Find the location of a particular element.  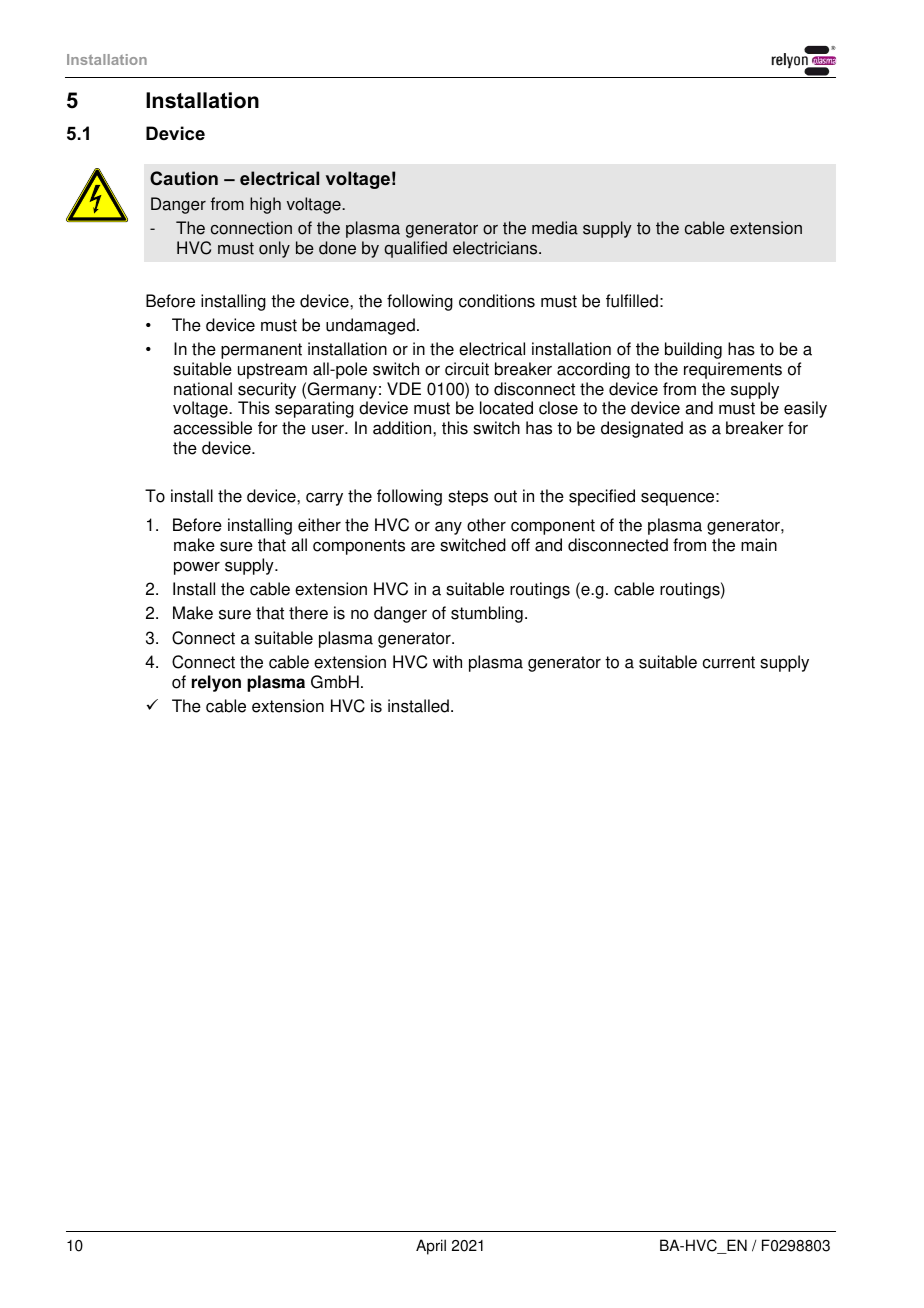

requirements is located at coordinates (733, 370).
